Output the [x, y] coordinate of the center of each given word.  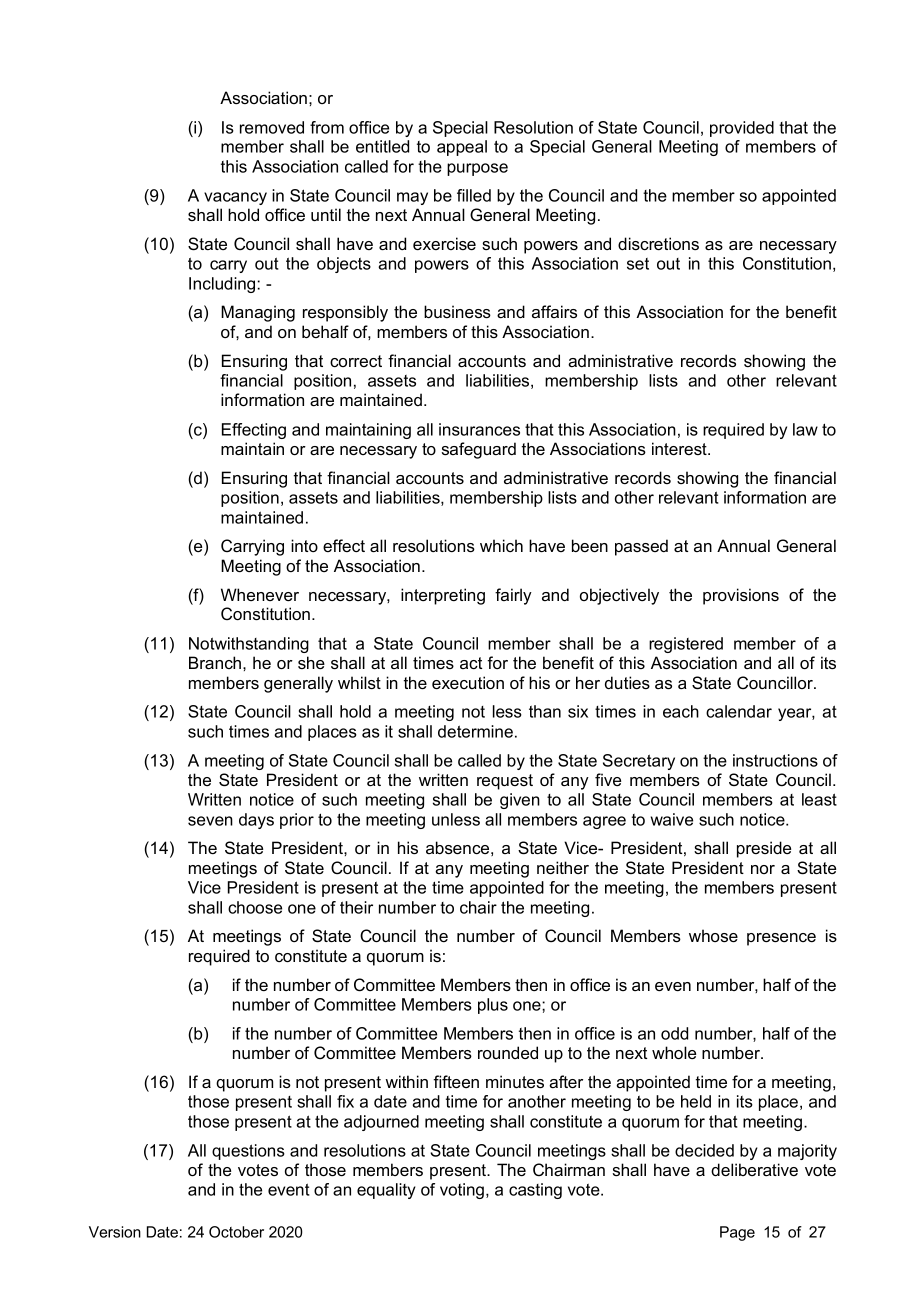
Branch [215, 662]
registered [686, 645]
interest [680, 448]
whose [713, 935]
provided [742, 129]
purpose [477, 169]
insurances [479, 429]
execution [468, 682]
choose [255, 907]
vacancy [235, 198]
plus [493, 1006]
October [236, 1232]
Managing [258, 313]
